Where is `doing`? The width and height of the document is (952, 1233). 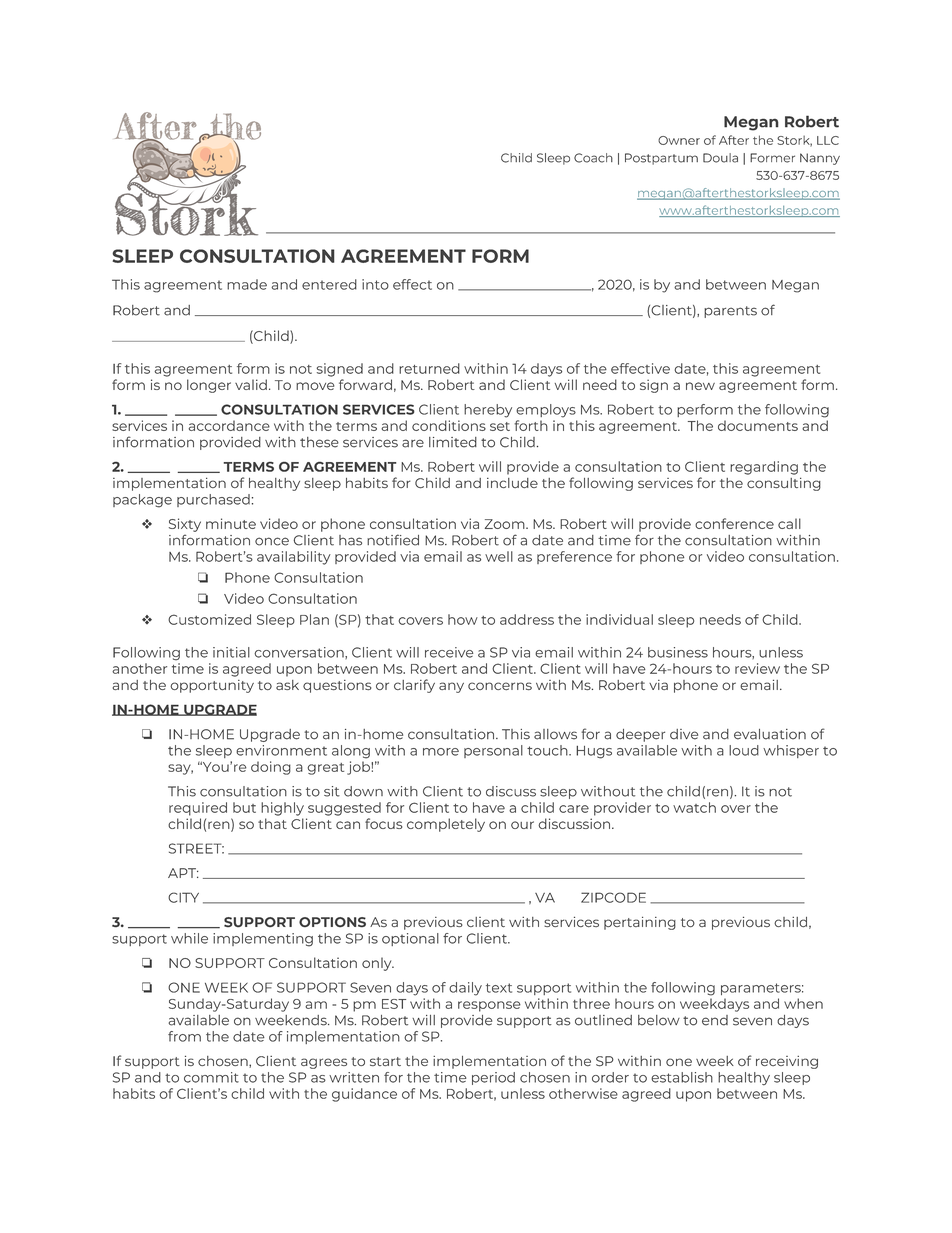
doing is located at coordinates (271, 768).
